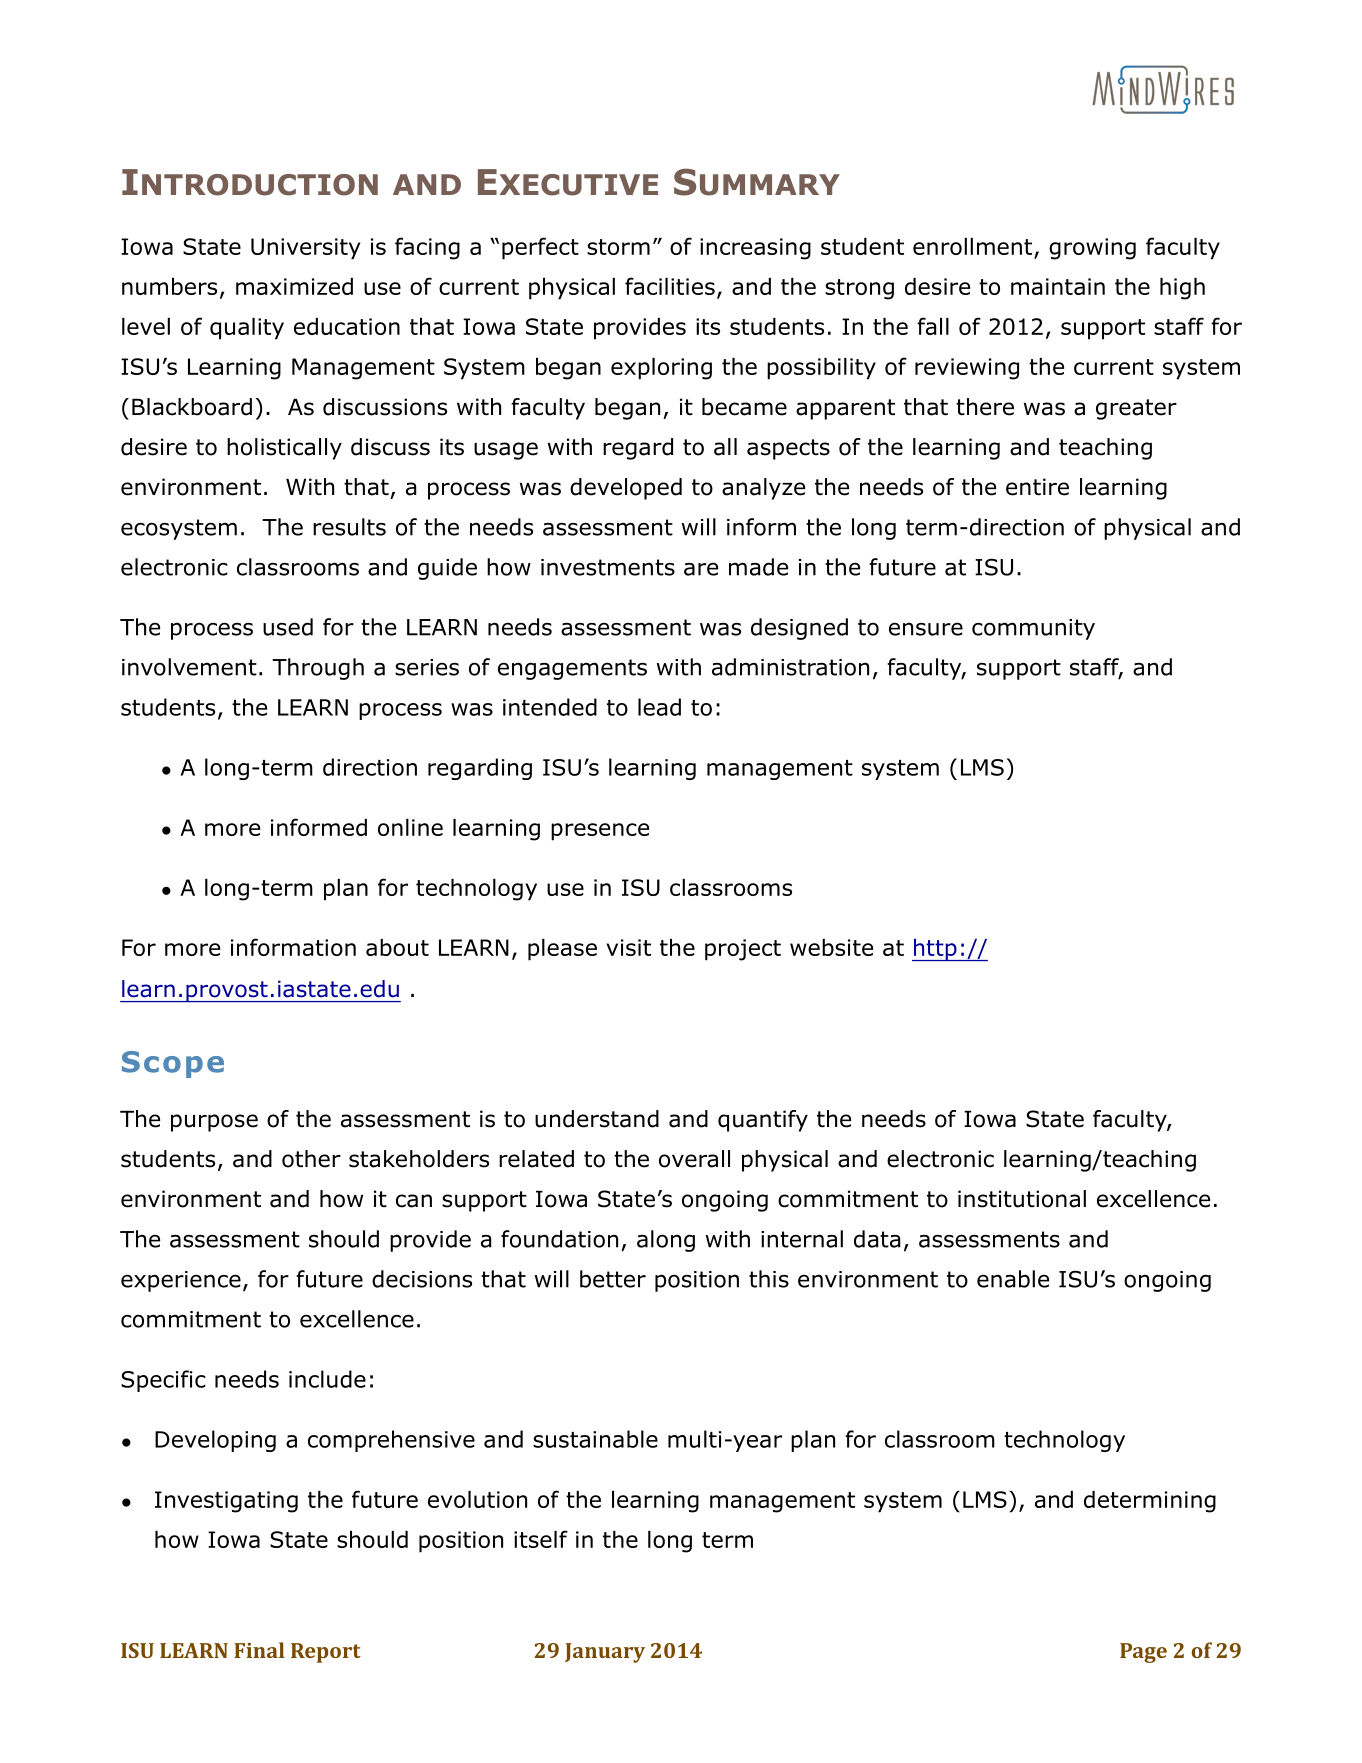 Image resolution: width=1362 pixels, height=1763 pixels. What do you see at coordinates (226, 1502) in the screenshot?
I see `Investigating` at bounding box center [226, 1502].
